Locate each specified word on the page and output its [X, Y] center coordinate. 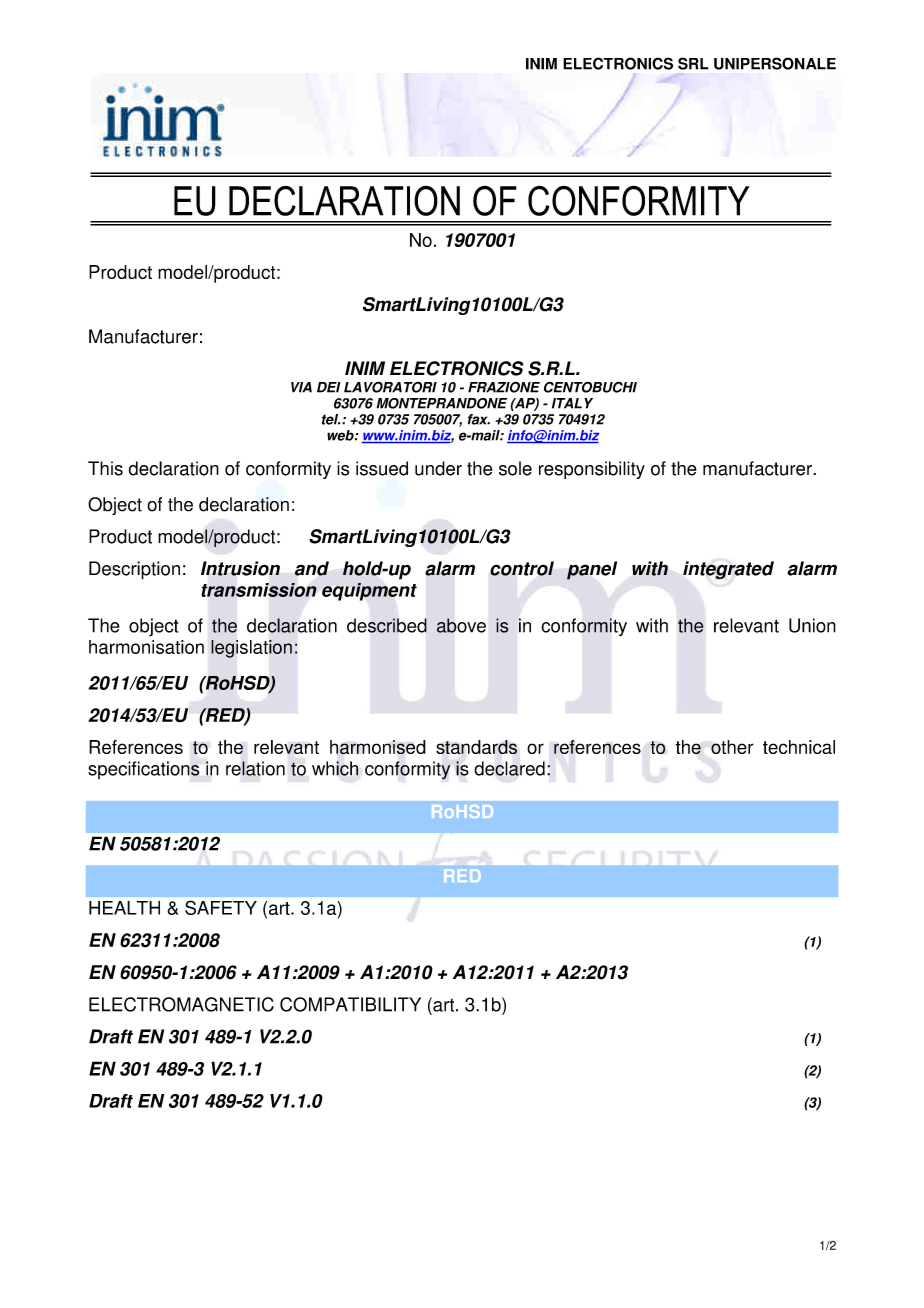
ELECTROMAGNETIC [181, 1004]
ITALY [572, 403]
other [732, 747]
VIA [301, 387]
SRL [693, 63]
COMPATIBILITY [350, 1004]
